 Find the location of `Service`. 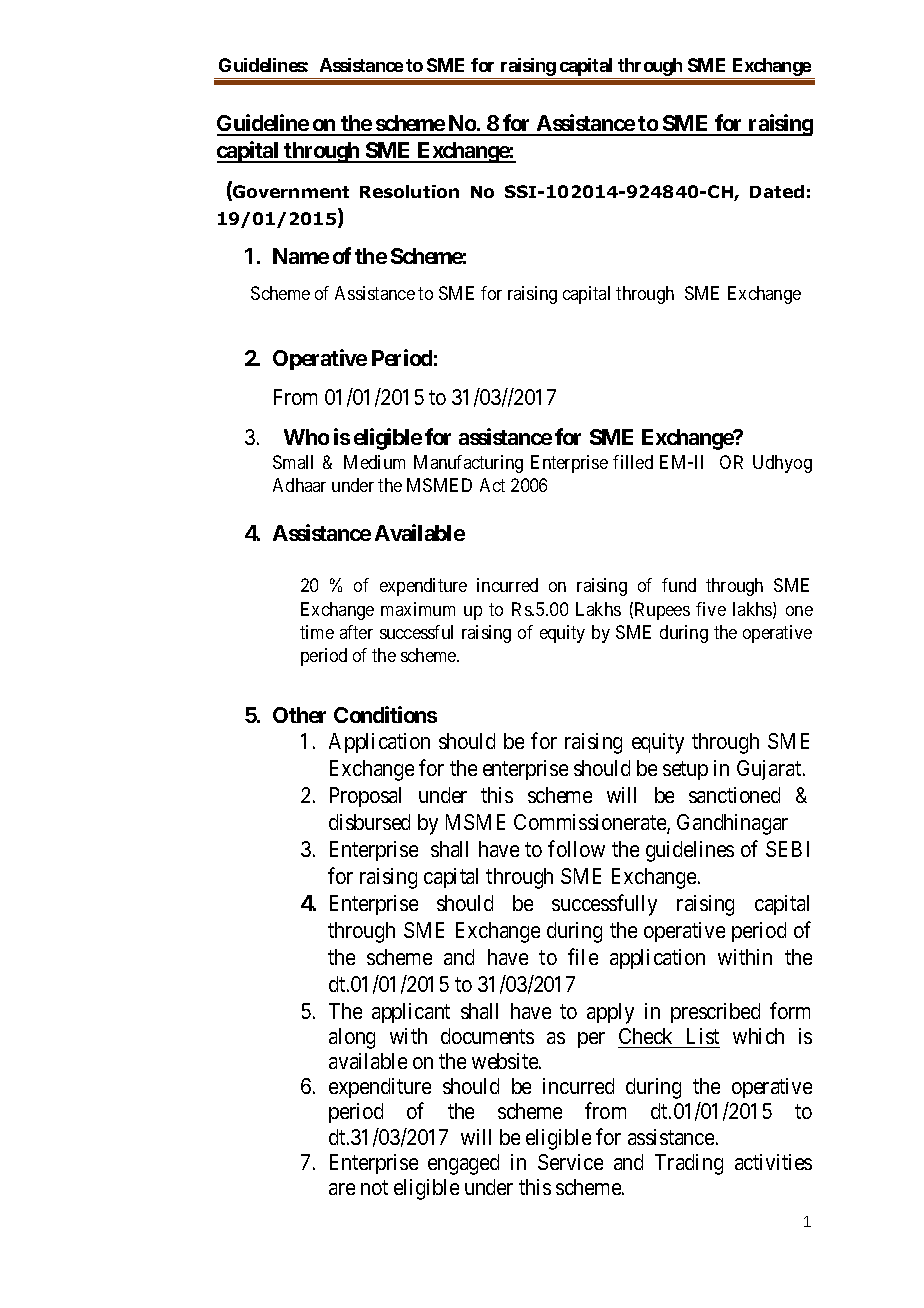

Service is located at coordinates (570, 1162).
